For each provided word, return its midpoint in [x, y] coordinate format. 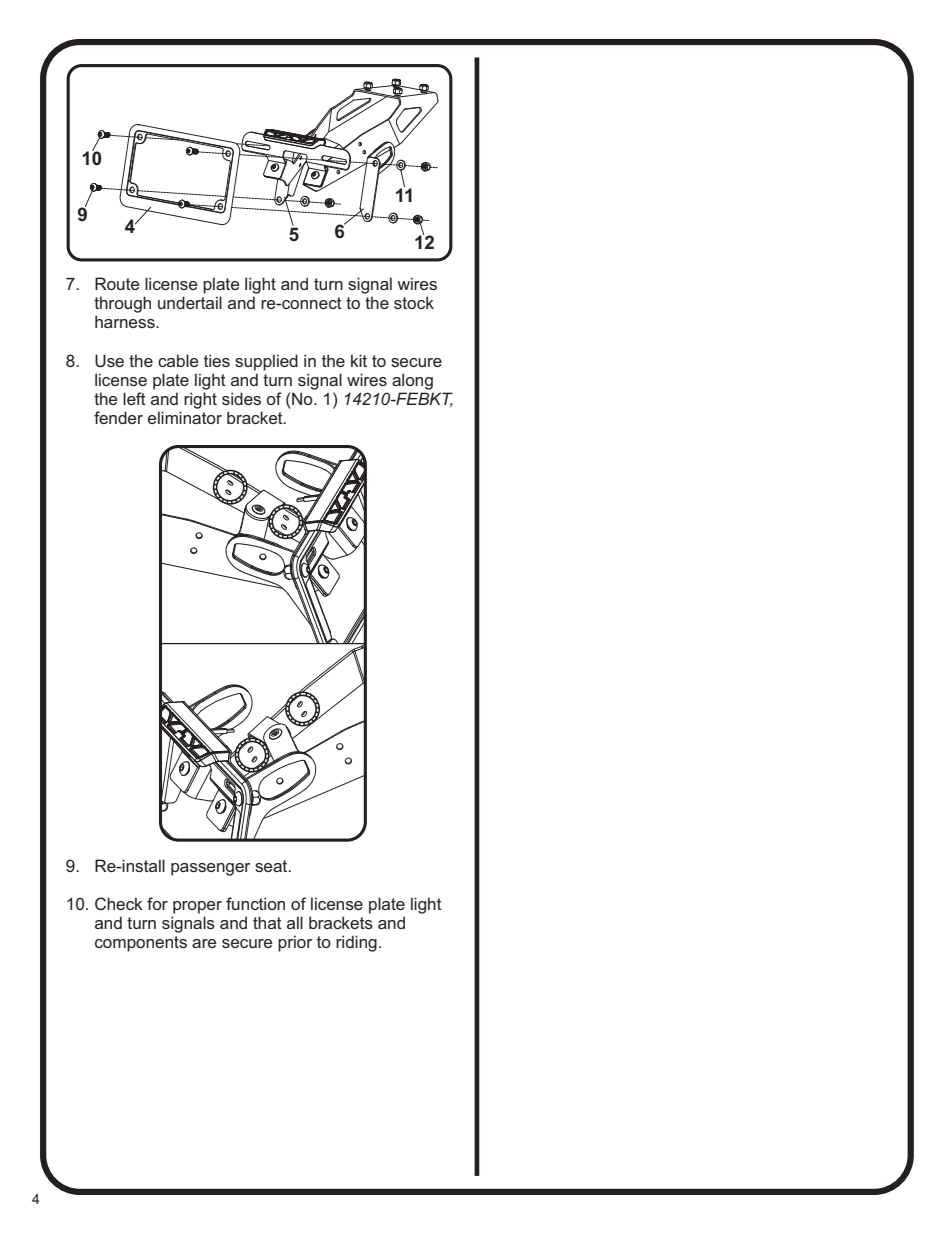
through [122, 304]
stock [414, 302]
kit [359, 360]
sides [241, 398]
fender [118, 417]
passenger [210, 869]
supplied [266, 362]
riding [356, 943]
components [141, 944]
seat [272, 866]
